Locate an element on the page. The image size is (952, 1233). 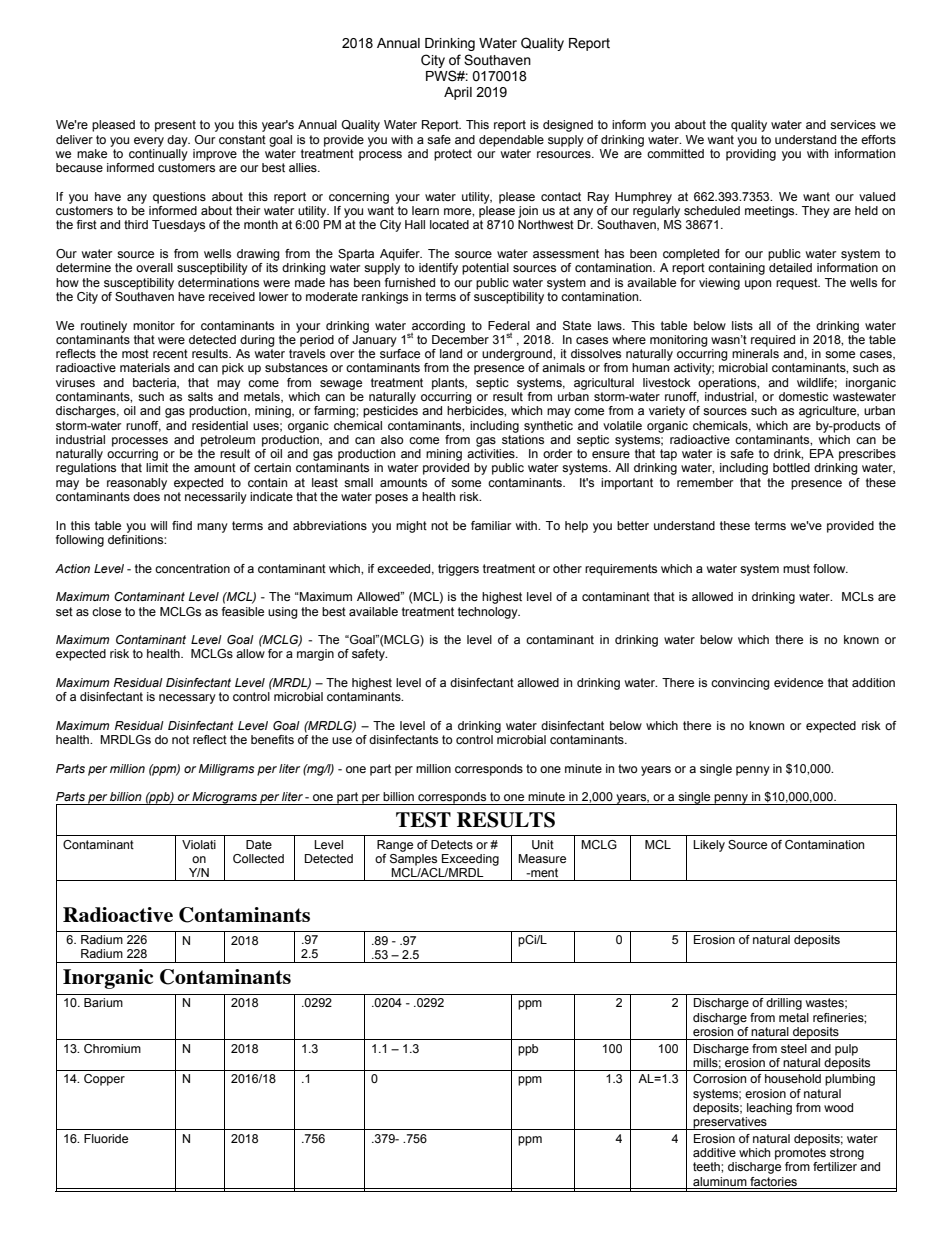
providing is located at coordinates (751, 155).
